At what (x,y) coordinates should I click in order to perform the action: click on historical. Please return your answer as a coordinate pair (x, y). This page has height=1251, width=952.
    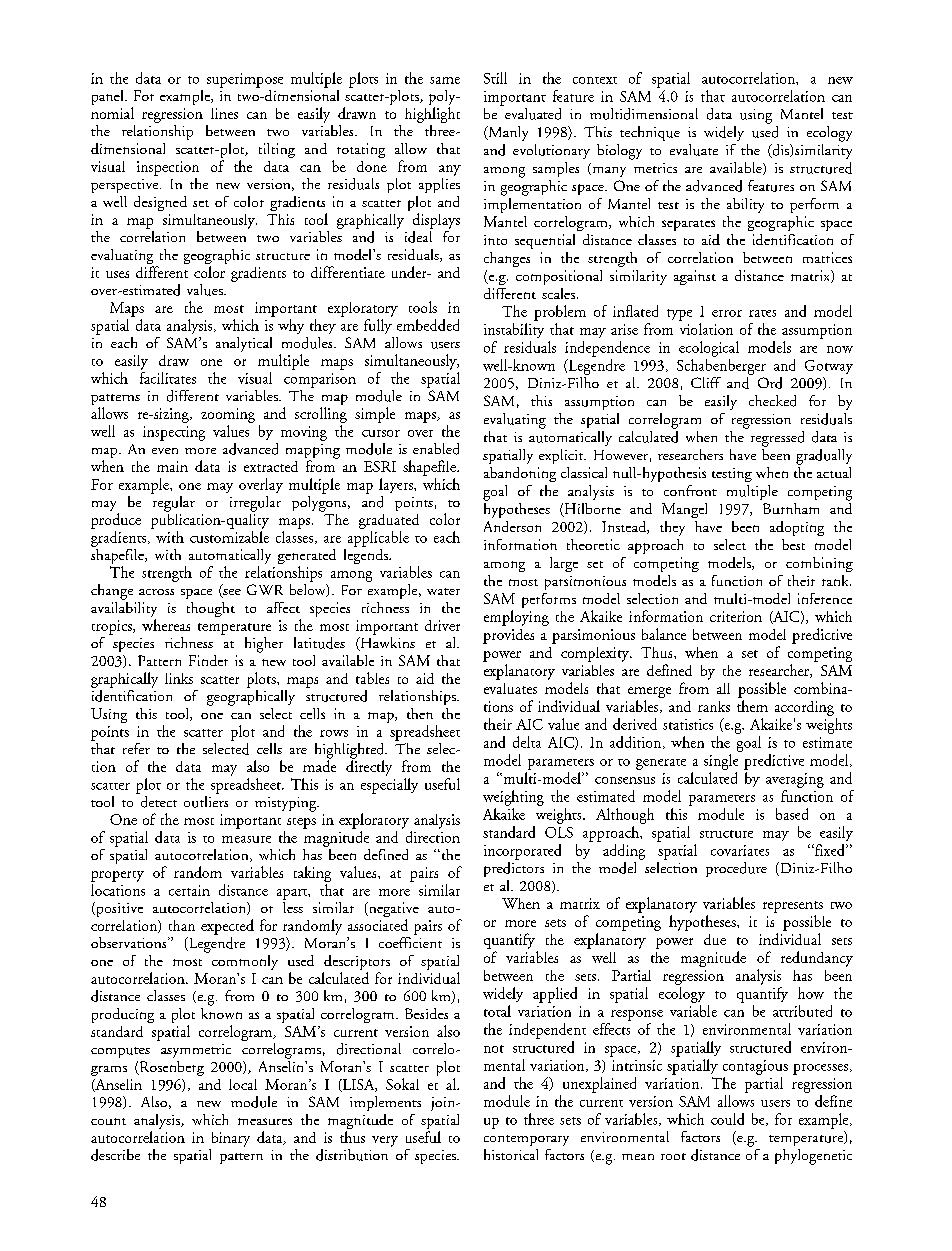
    Looking at the image, I should click on (511, 1154).
